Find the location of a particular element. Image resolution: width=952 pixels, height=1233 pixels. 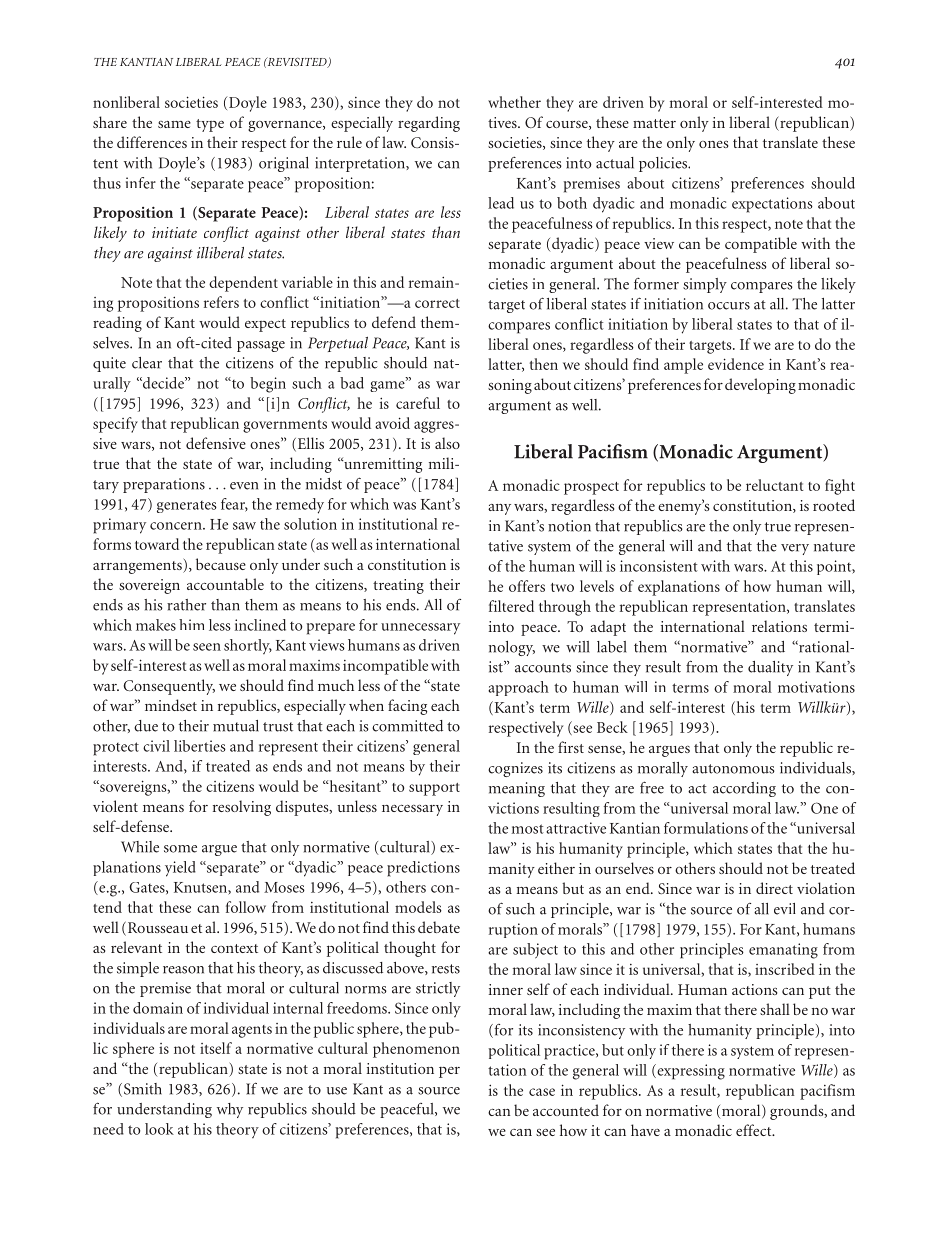

case is located at coordinates (542, 1092).
